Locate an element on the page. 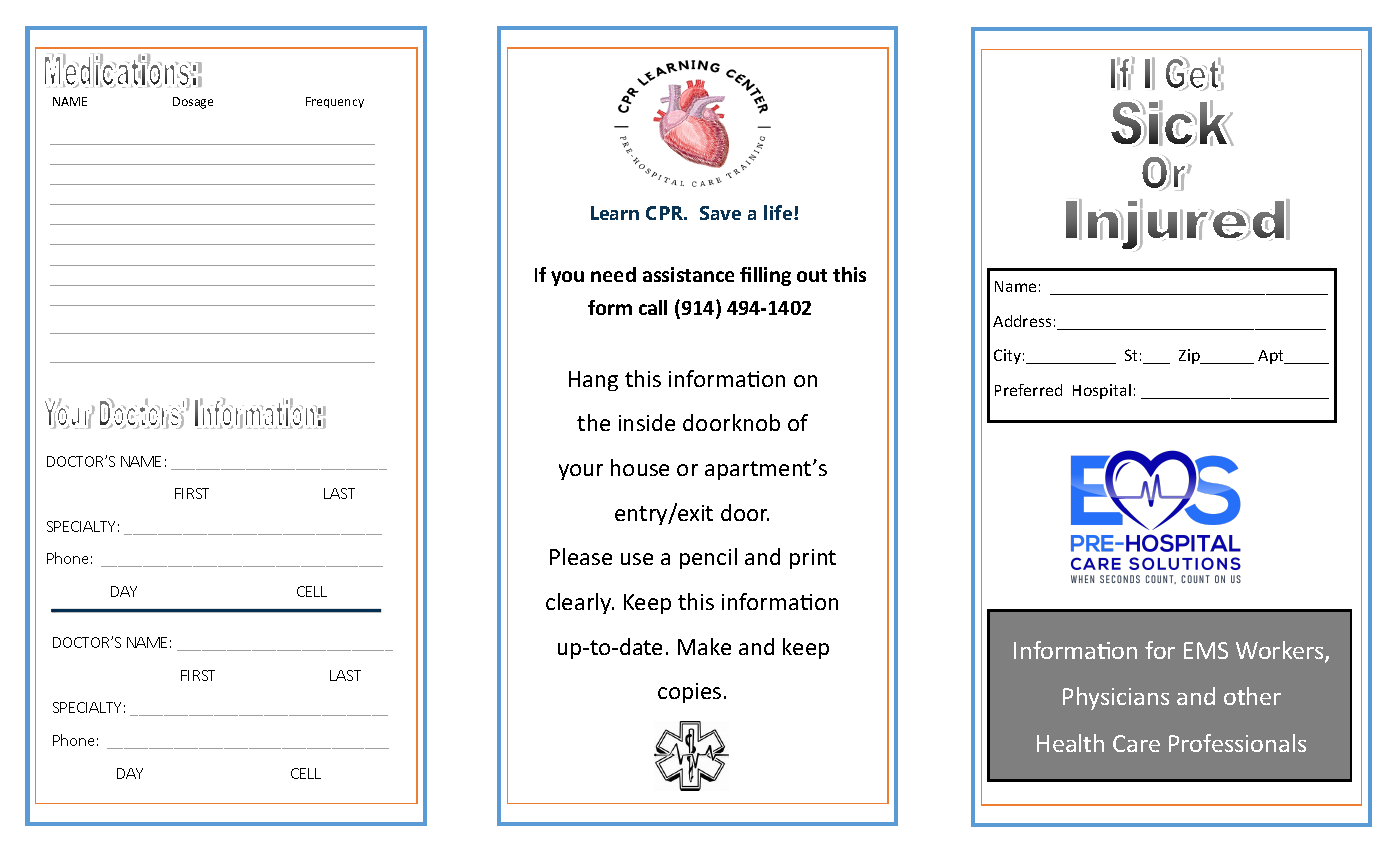  copies is located at coordinates (689, 693).
